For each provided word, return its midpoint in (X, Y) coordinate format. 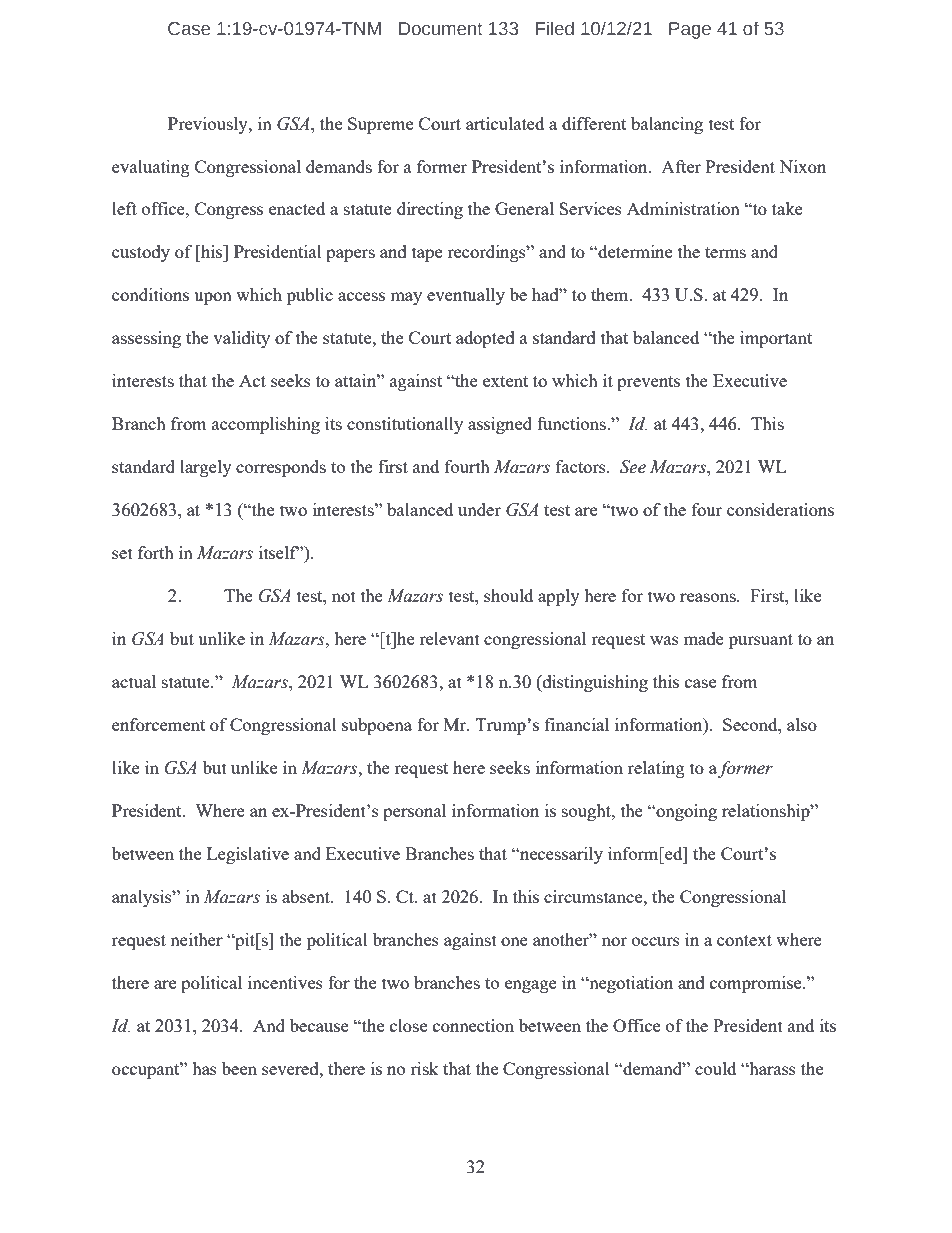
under (479, 509)
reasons (709, 597)
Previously (209, 125)
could (715, 1068)
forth (156, 552)
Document (441, 29)
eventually (466, 296)
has (204, 1068)
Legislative (248, 855)
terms (725, 252)
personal (414, 812)
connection (473, 1025)
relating (656, 769)
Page (690, 30)
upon (213, 298)
